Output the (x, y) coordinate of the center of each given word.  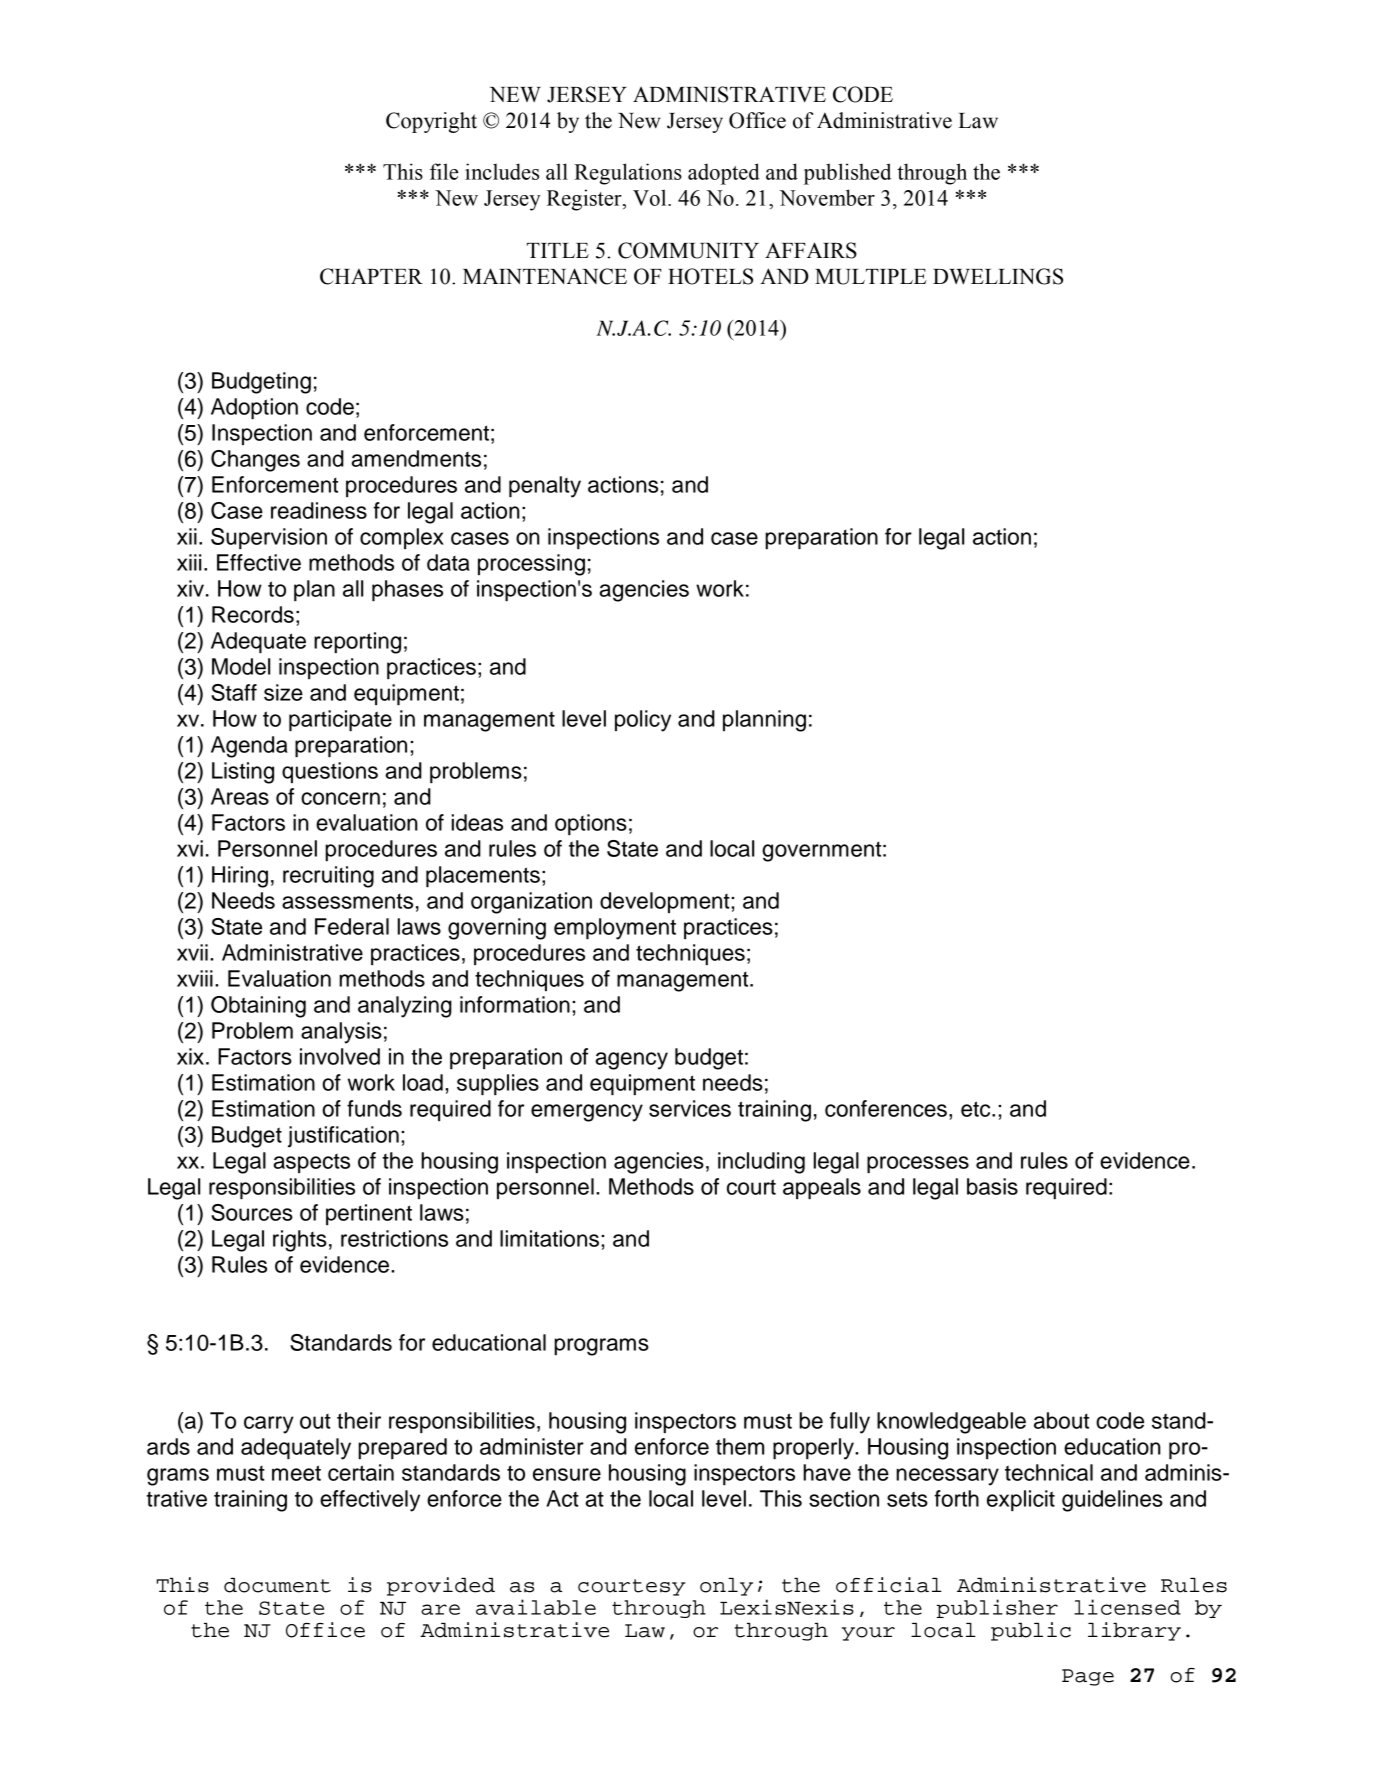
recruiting (328, 877)
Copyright (431, 122)
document (277, 1585)
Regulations (628, 174)
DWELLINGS (998, 276)
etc (977, 1109)
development (666, 902)
